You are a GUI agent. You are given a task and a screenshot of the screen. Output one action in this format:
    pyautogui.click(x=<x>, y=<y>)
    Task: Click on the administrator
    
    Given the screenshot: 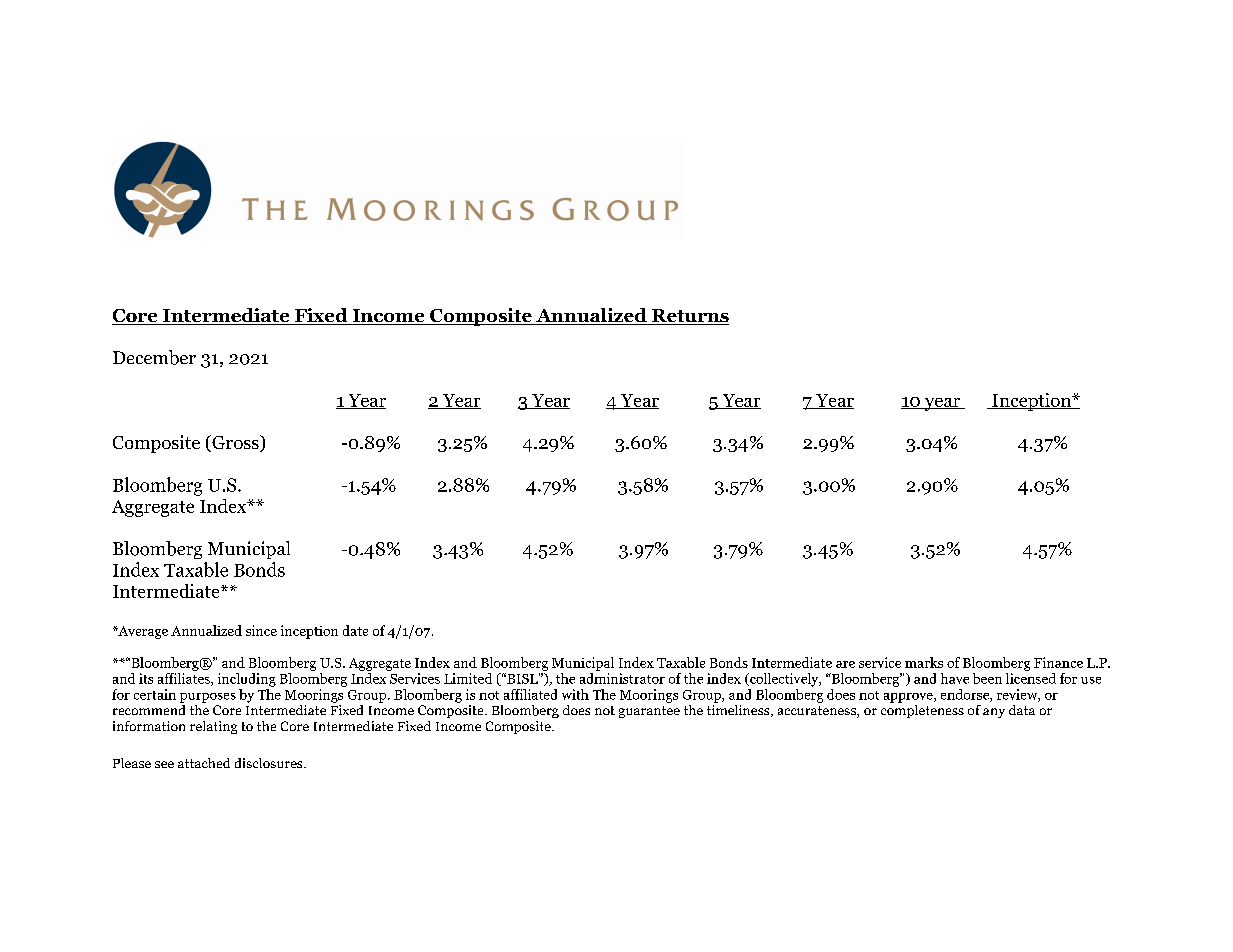 What is the action you would take?
    pyautogui.click(x=622, y=678)
